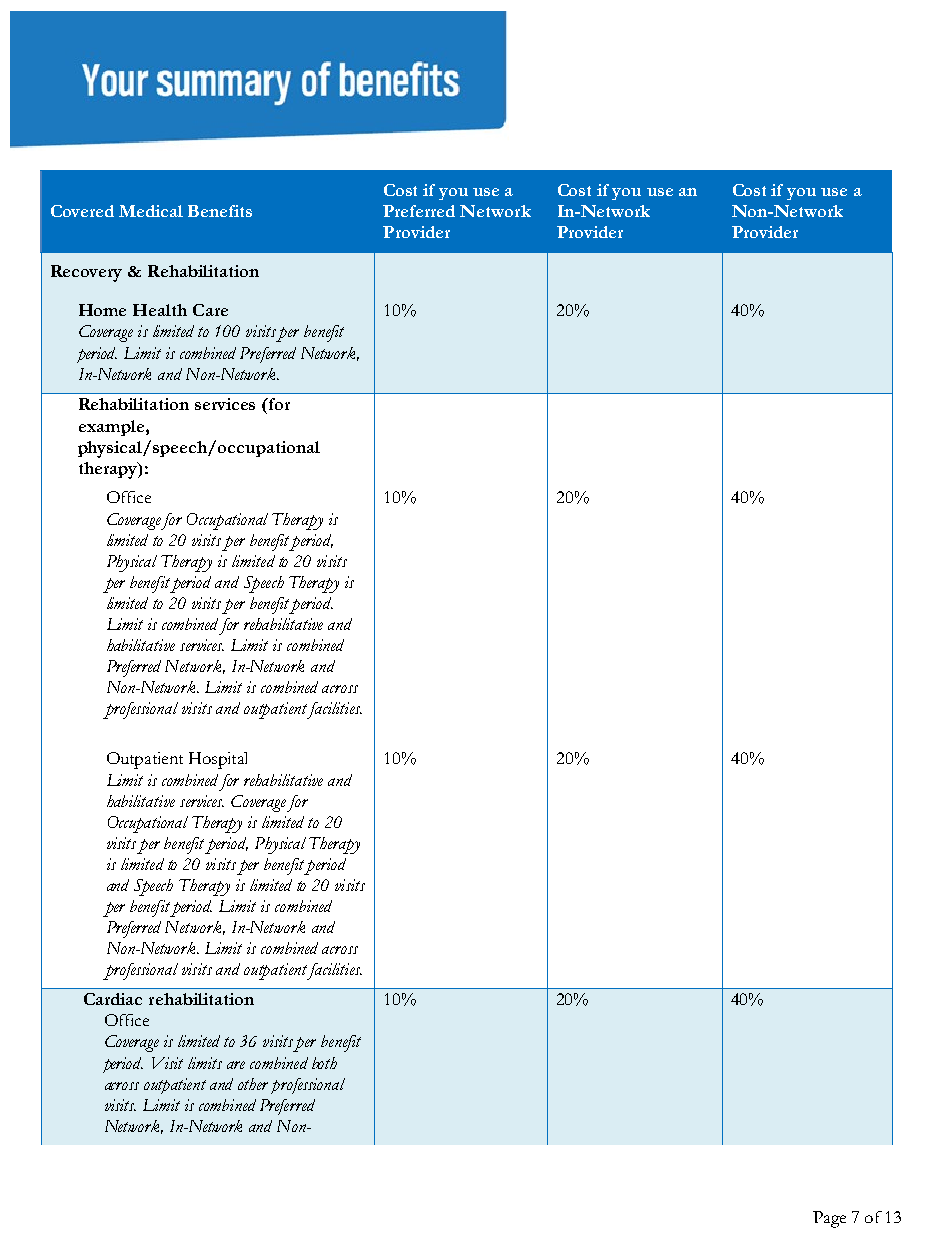 This screenshot has width=952, height=1233. I want to click on Home, so click(102, 310).
